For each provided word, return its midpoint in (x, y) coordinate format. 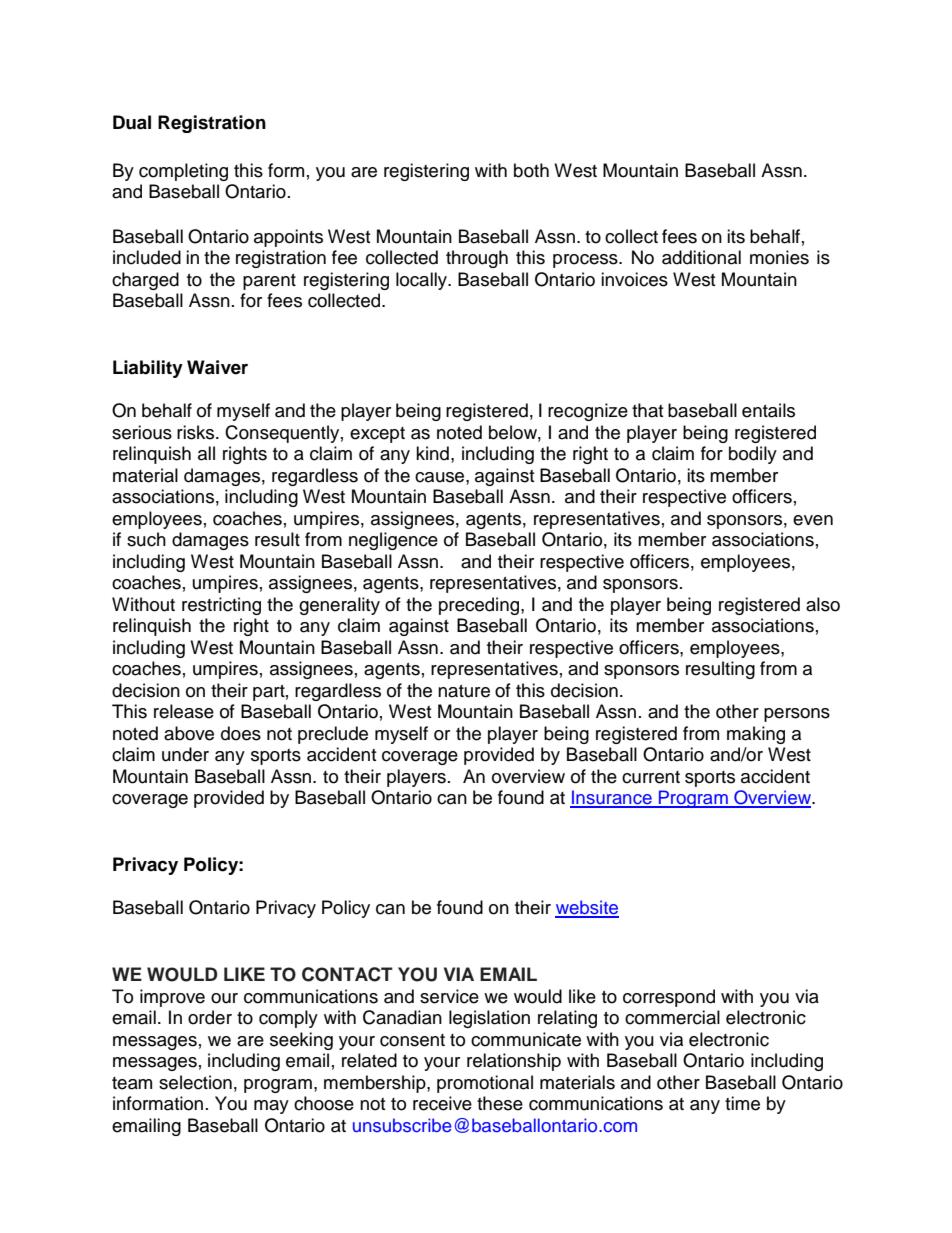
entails (768, 410)
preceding (480, 606)
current (651, 777)
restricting (221, 606)
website (587, 908)
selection (195, 1082)
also (823, 604)
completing (183, 172)
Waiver (217, 367)
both (531, 170)
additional (701, 257)
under (185, 754)
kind (432, 453)
